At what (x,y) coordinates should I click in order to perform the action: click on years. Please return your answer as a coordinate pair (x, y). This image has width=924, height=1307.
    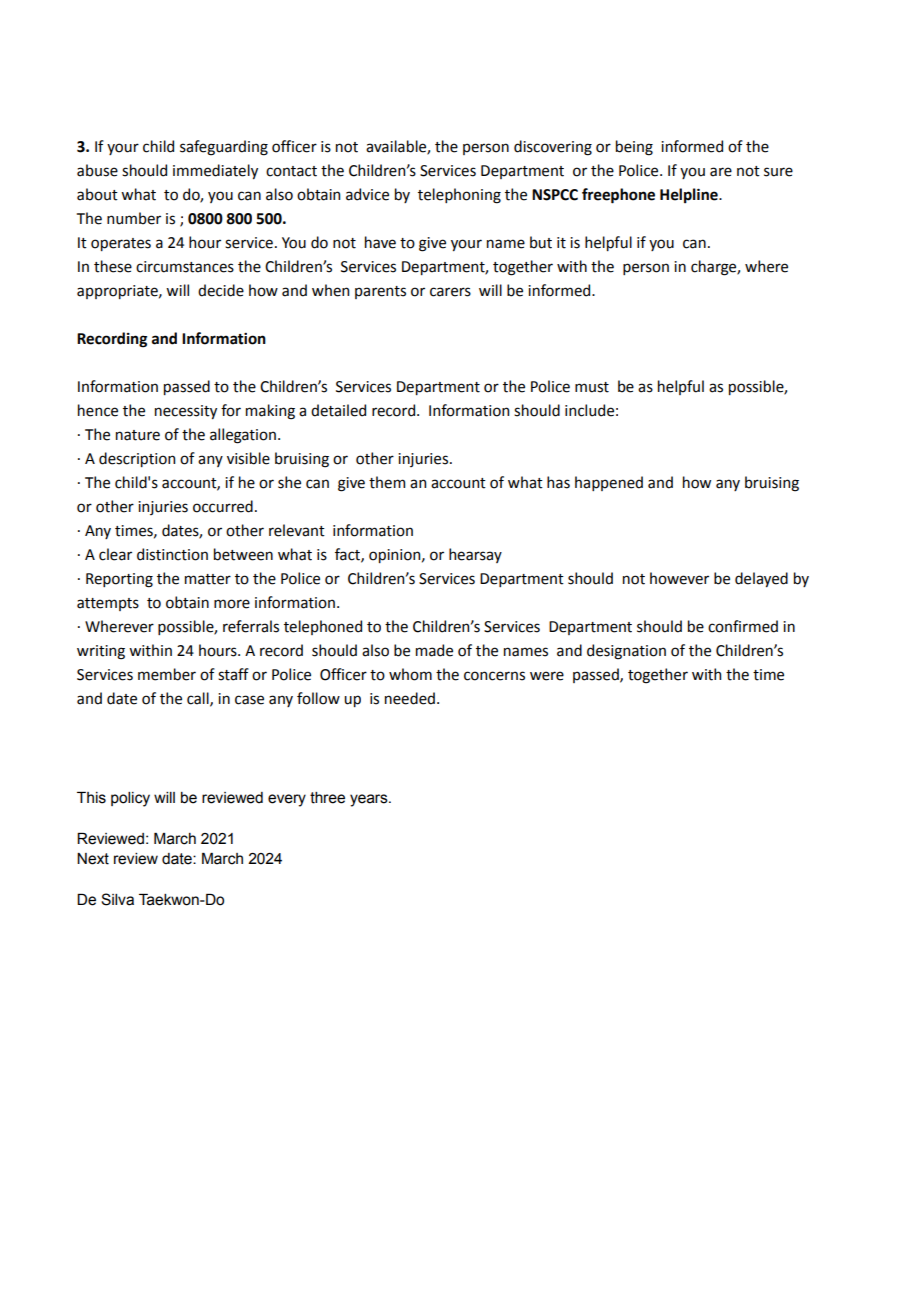
    Looking at the image, I should click on (370, 800).
